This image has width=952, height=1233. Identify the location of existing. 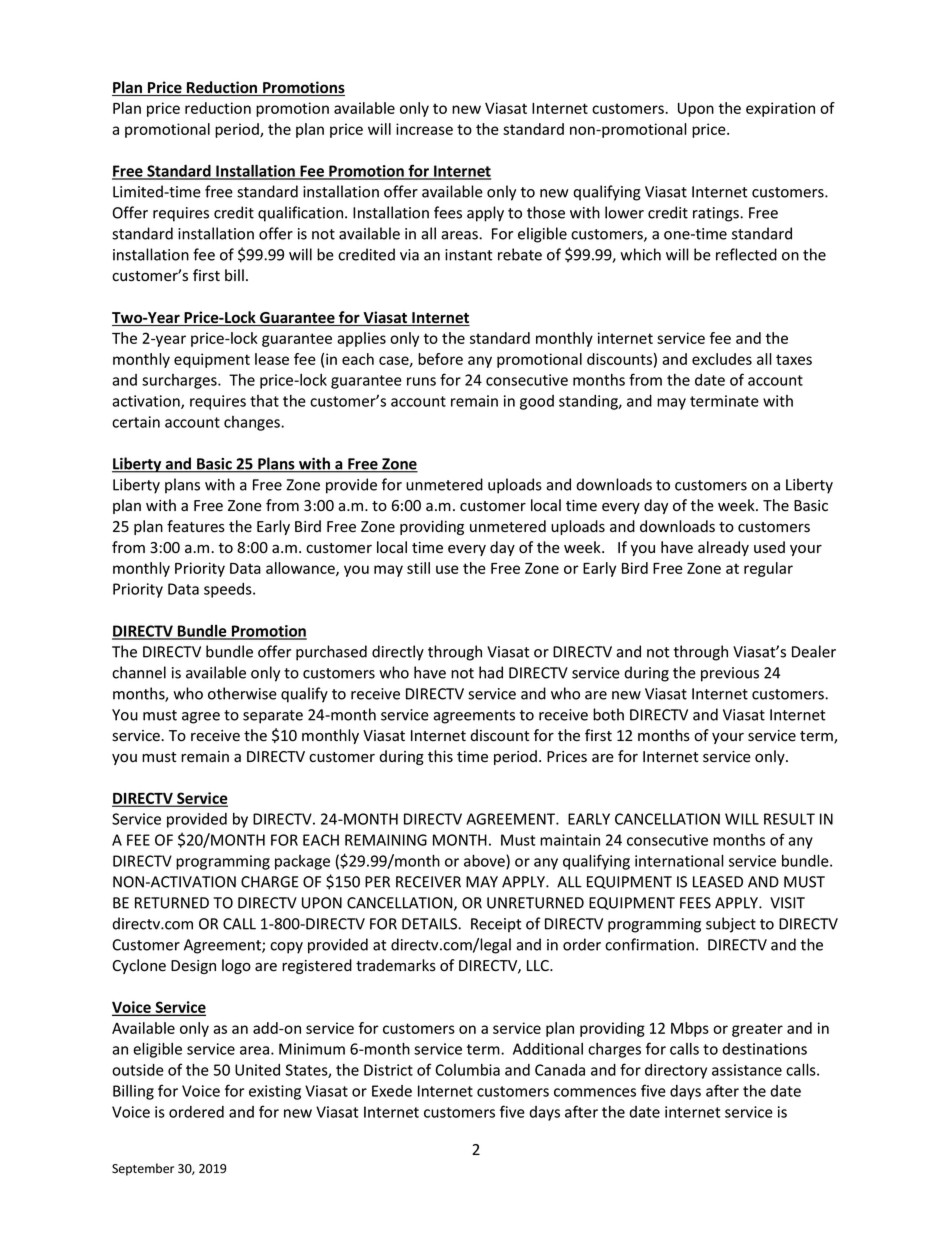
(275, 1092).
